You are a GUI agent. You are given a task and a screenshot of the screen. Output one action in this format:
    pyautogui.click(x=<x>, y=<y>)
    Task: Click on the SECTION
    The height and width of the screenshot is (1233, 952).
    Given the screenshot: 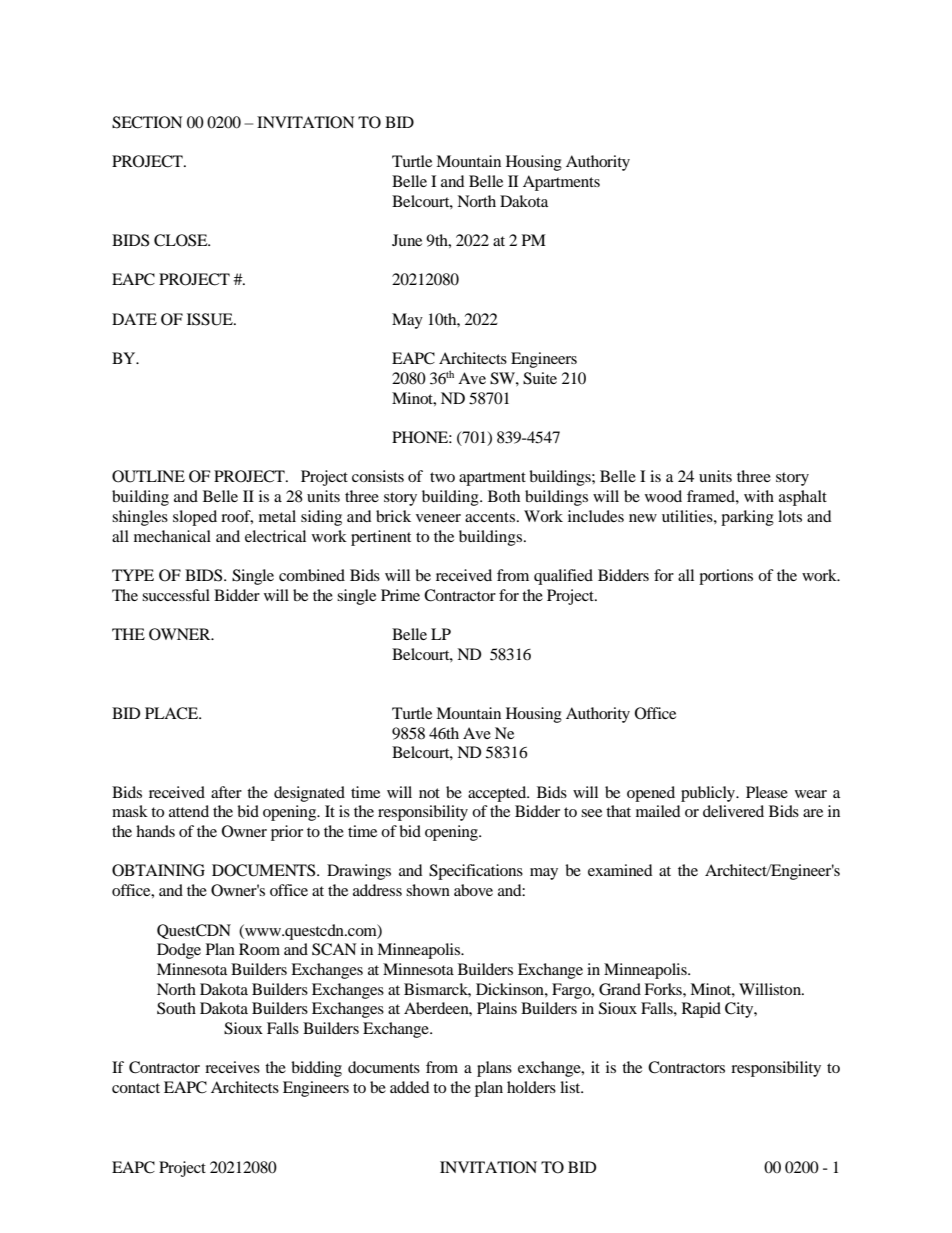 What is the action you would take?
    pyautogui.click(x=147, y=122)
